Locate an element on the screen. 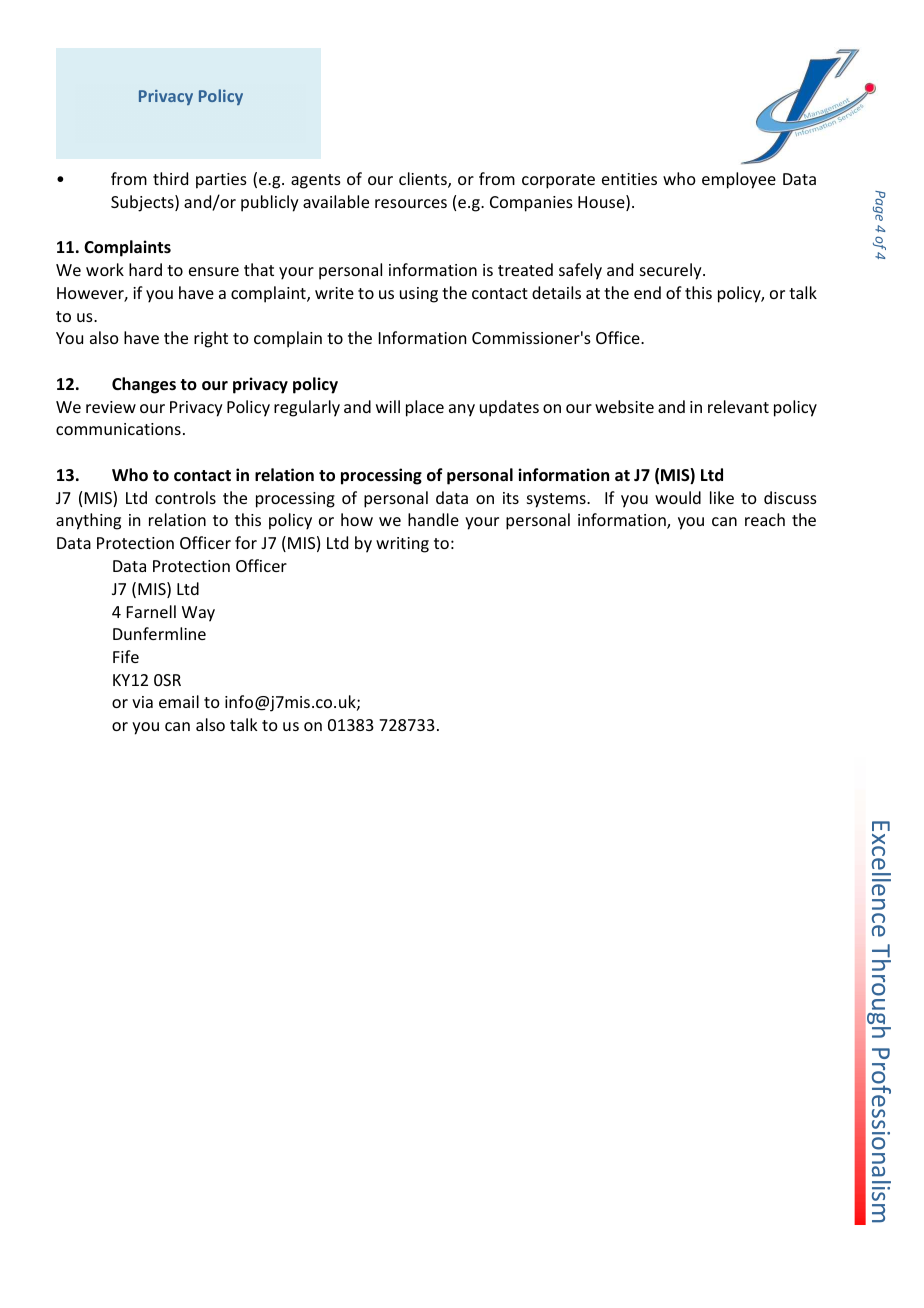 This screenshot has height=1308, width=924. Subjects is located at coordinates (143, 203).
